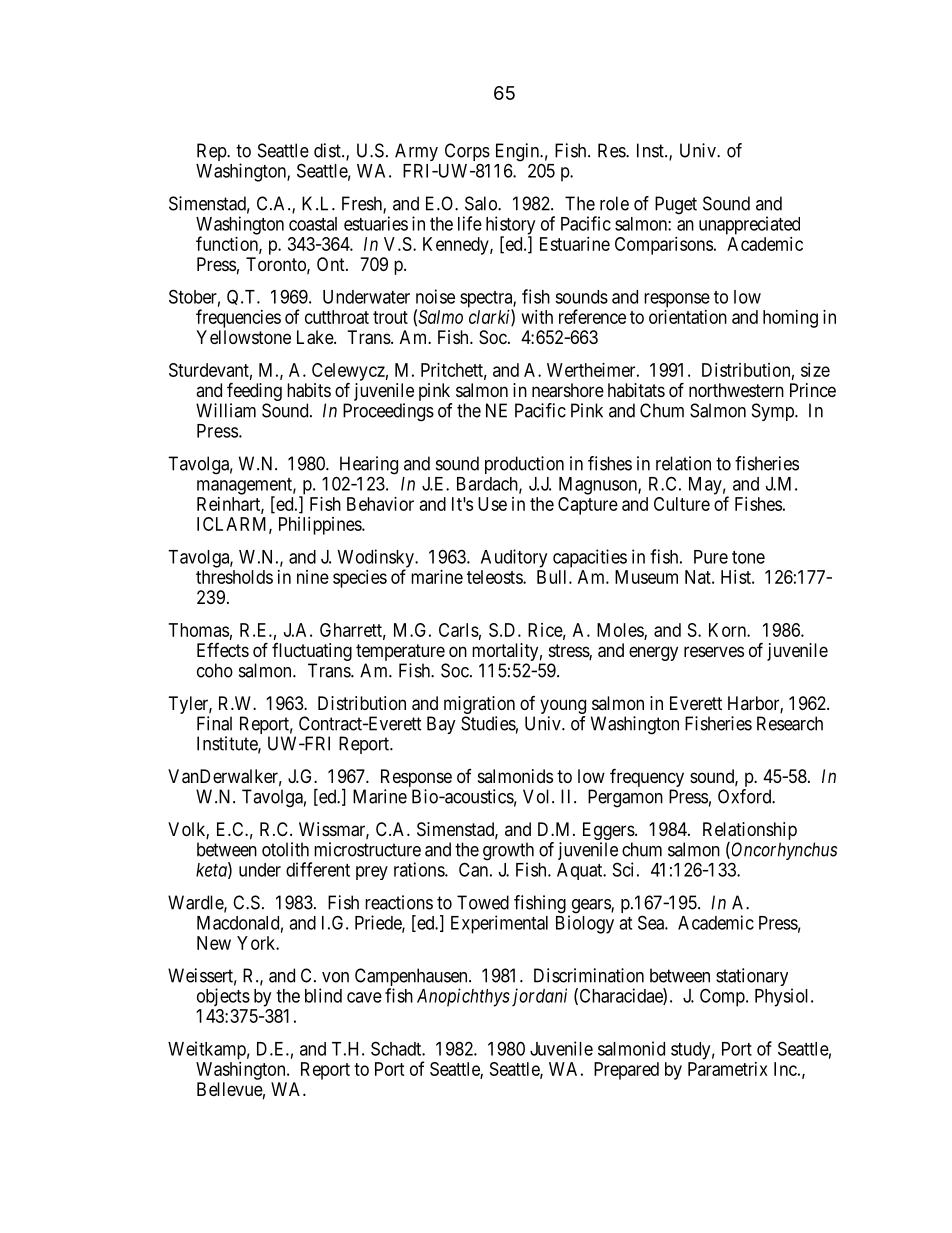 Image resolution: width=952 pixels, height=1233 pixels. What do you see at coordinates (749, 225) in the document?
I see `unappreciated` at bounding box center [749, 225].
